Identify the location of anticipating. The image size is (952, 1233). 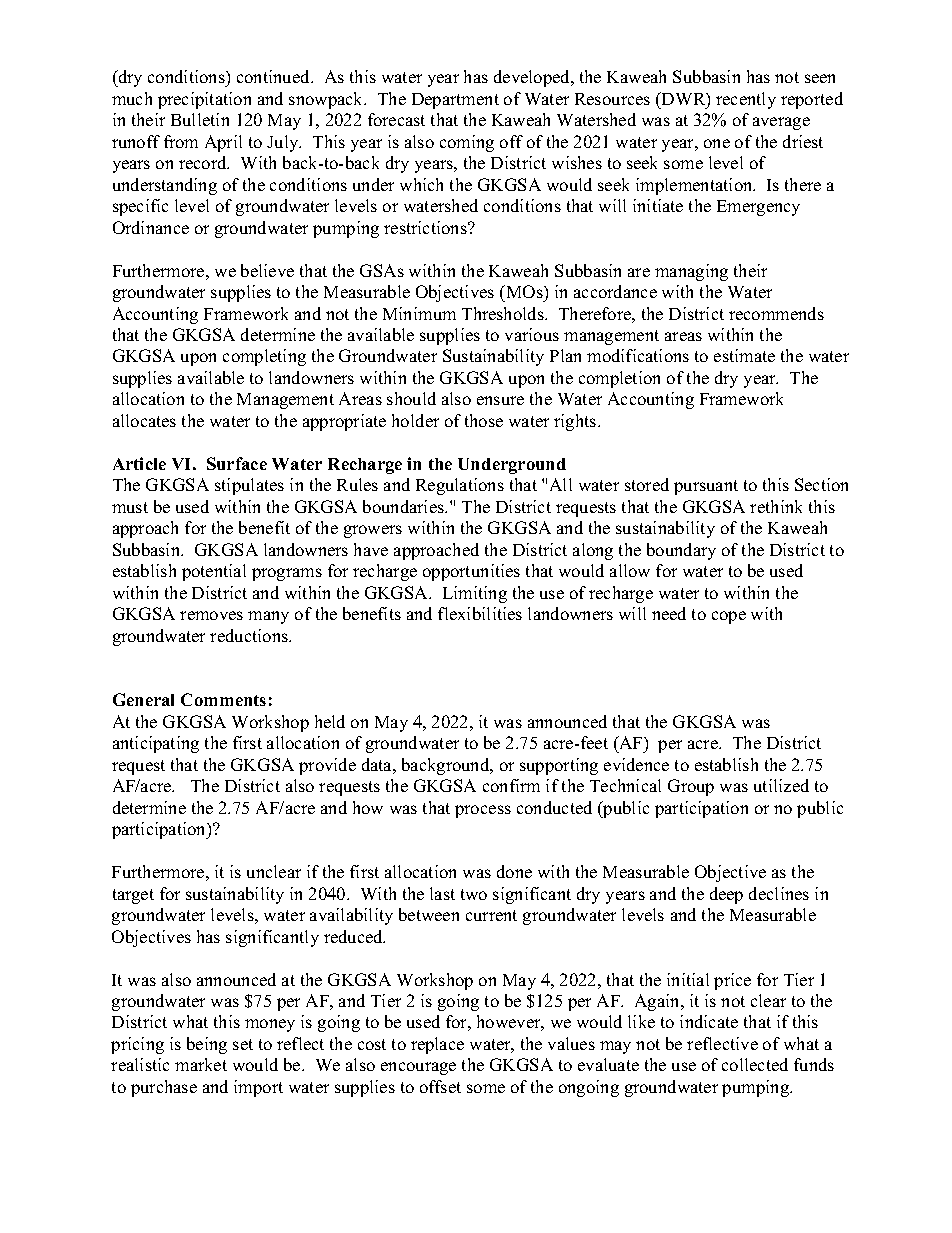
(156, 744).
